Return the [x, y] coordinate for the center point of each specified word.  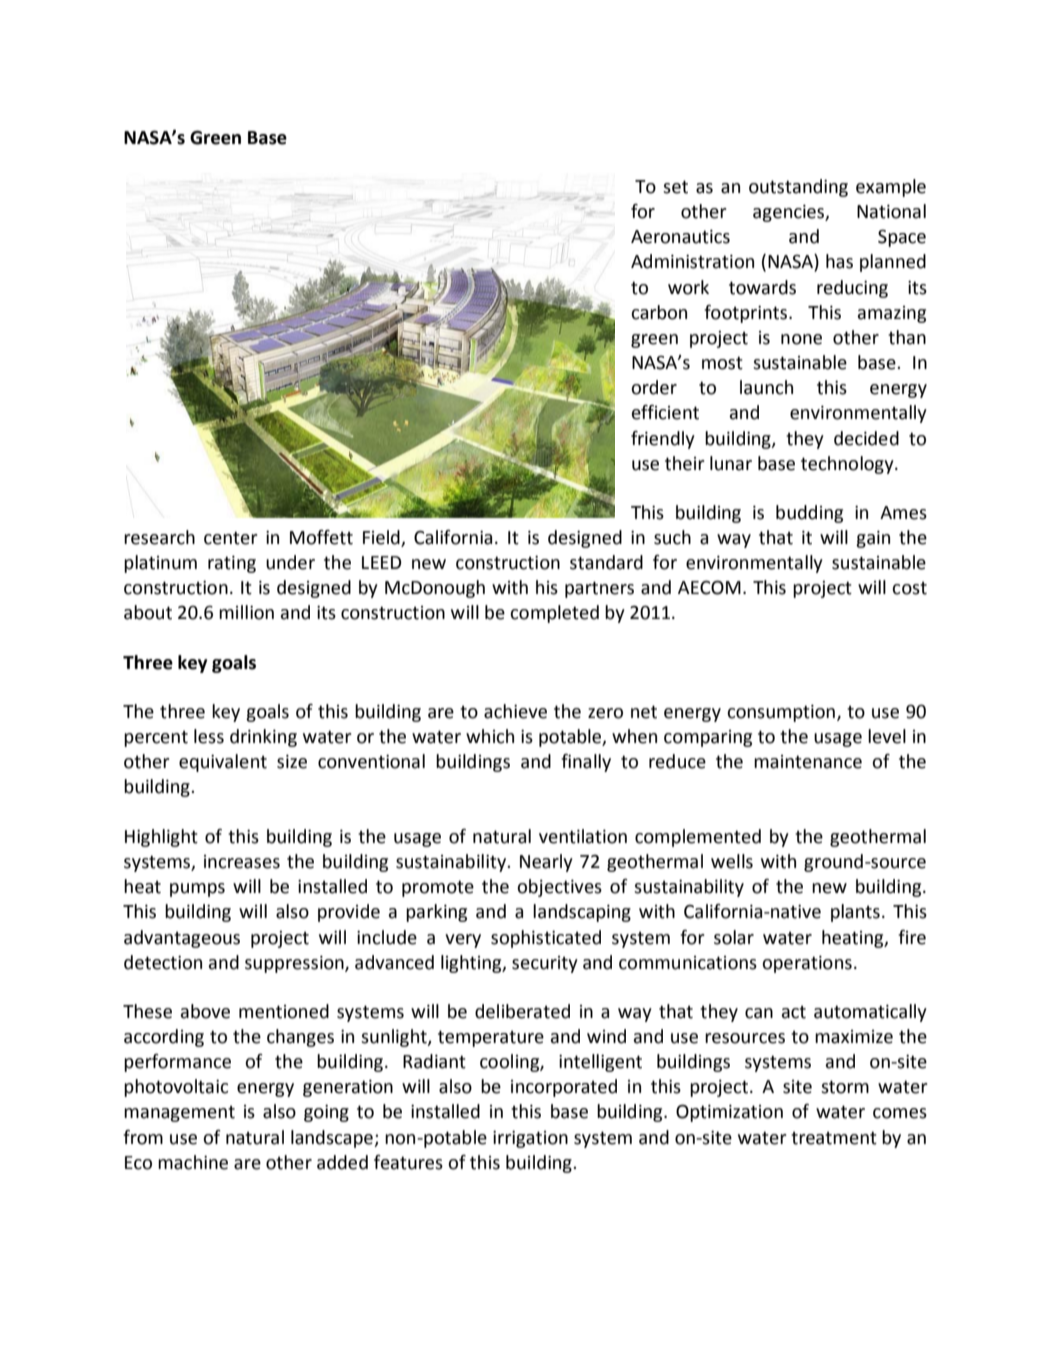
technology [848, 465]
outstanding [798, 188]
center [231, 538]
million [246, 612]
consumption [781, 713]
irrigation [530, 1139]
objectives [559, 888]
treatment [834, 1138]
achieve [515, 711]
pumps [197, 890]
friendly [663, 440]
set [675, 187]
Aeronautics [680, 237]
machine [193, 1162]
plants [855, 913]
